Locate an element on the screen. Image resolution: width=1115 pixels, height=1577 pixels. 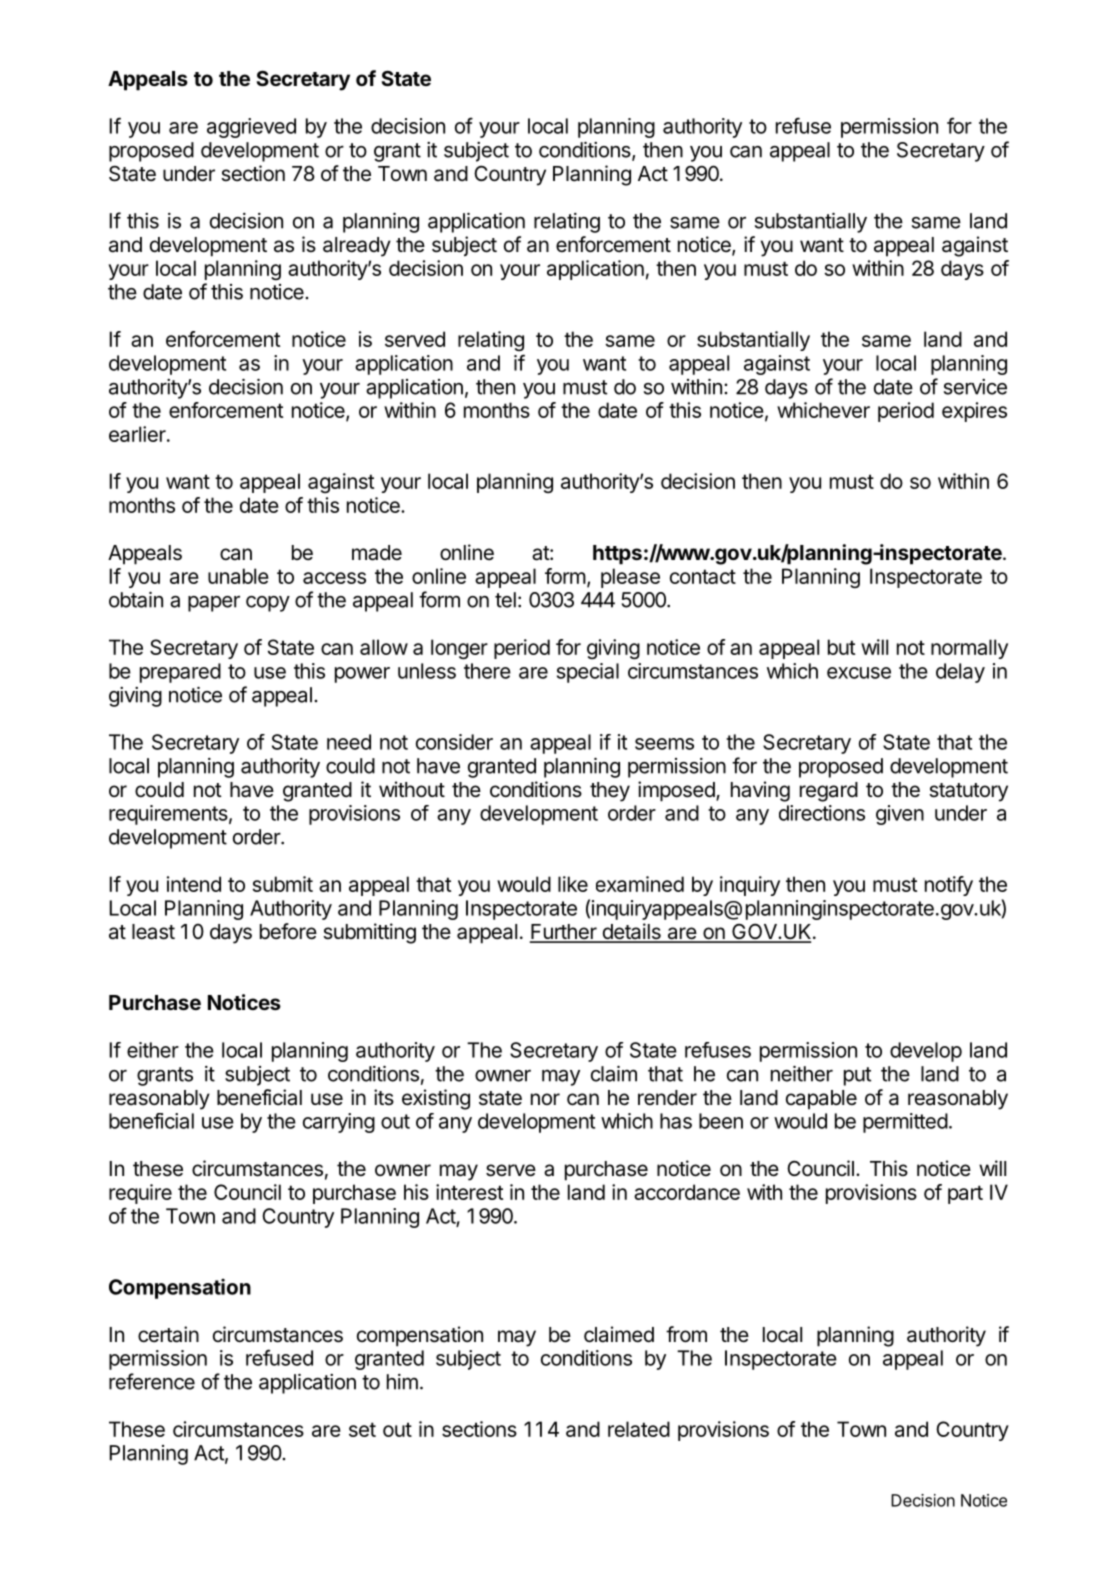
related is located at coordinates (639, 1429).
